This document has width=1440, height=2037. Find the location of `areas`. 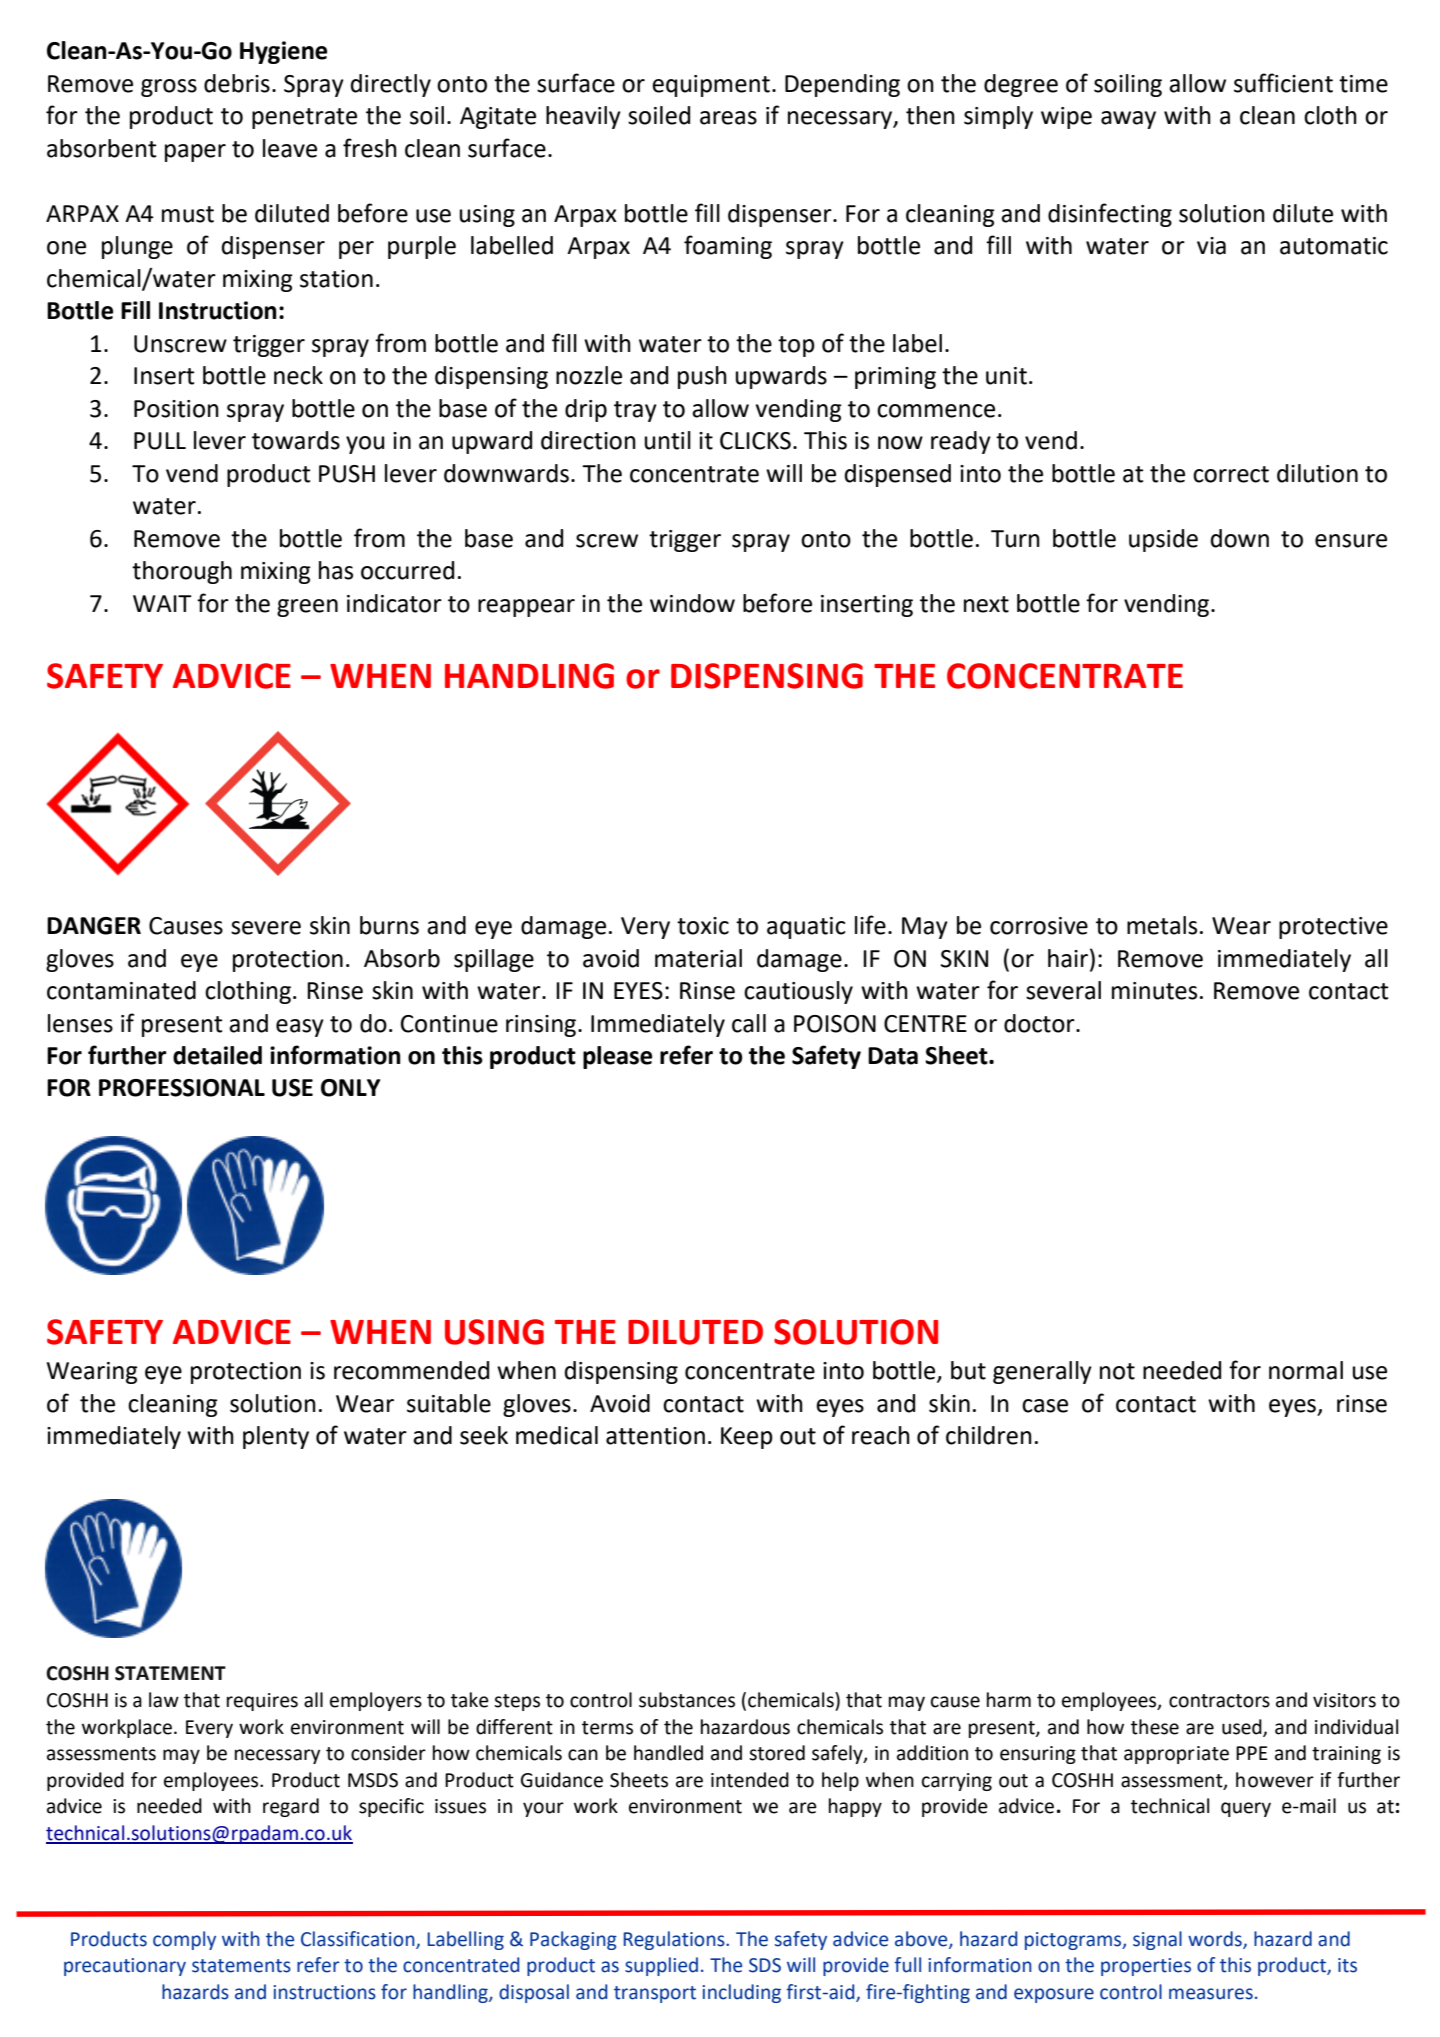

areas is located at coordinates (728, 118).
